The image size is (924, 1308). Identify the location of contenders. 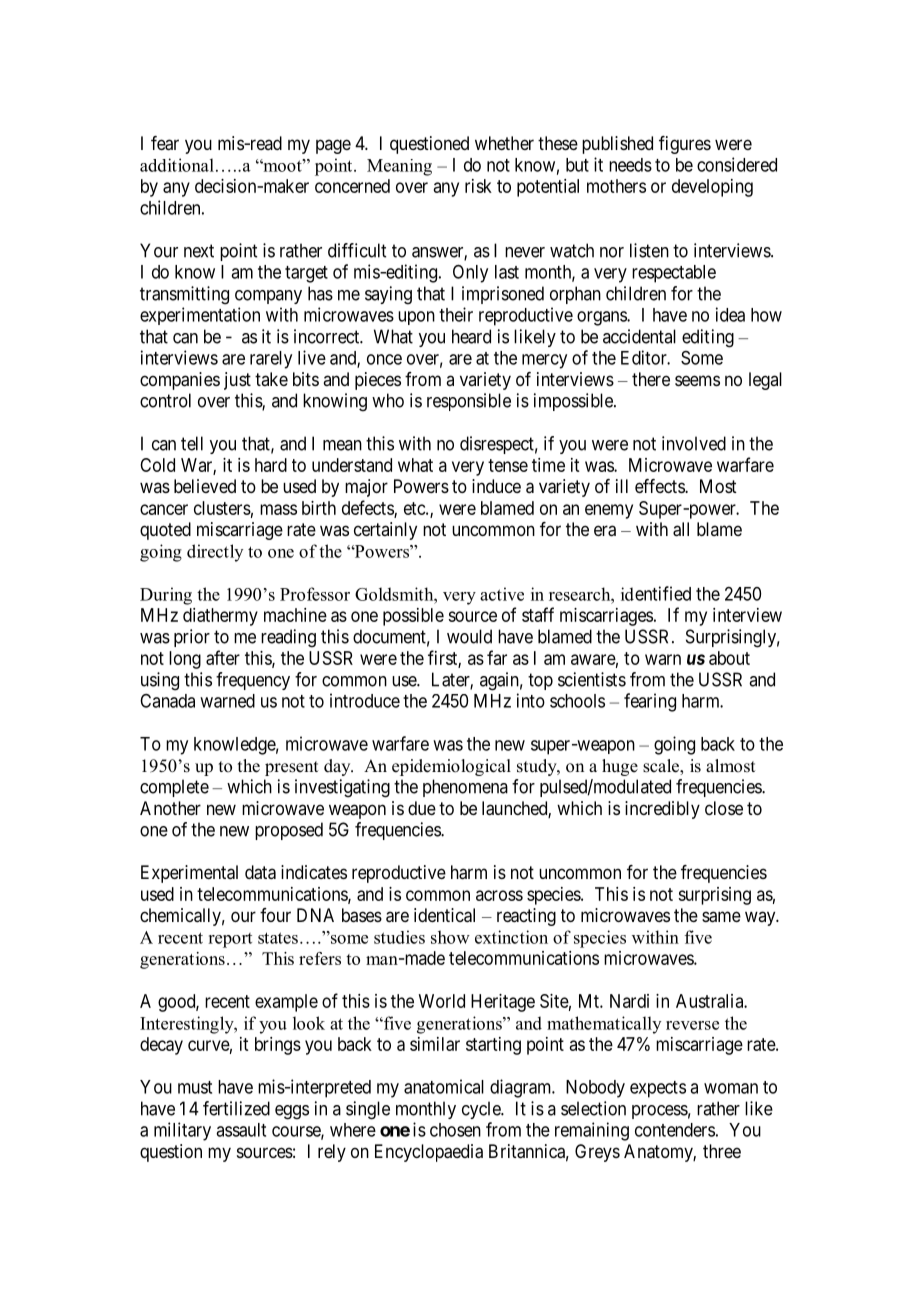
(675, 1130).
